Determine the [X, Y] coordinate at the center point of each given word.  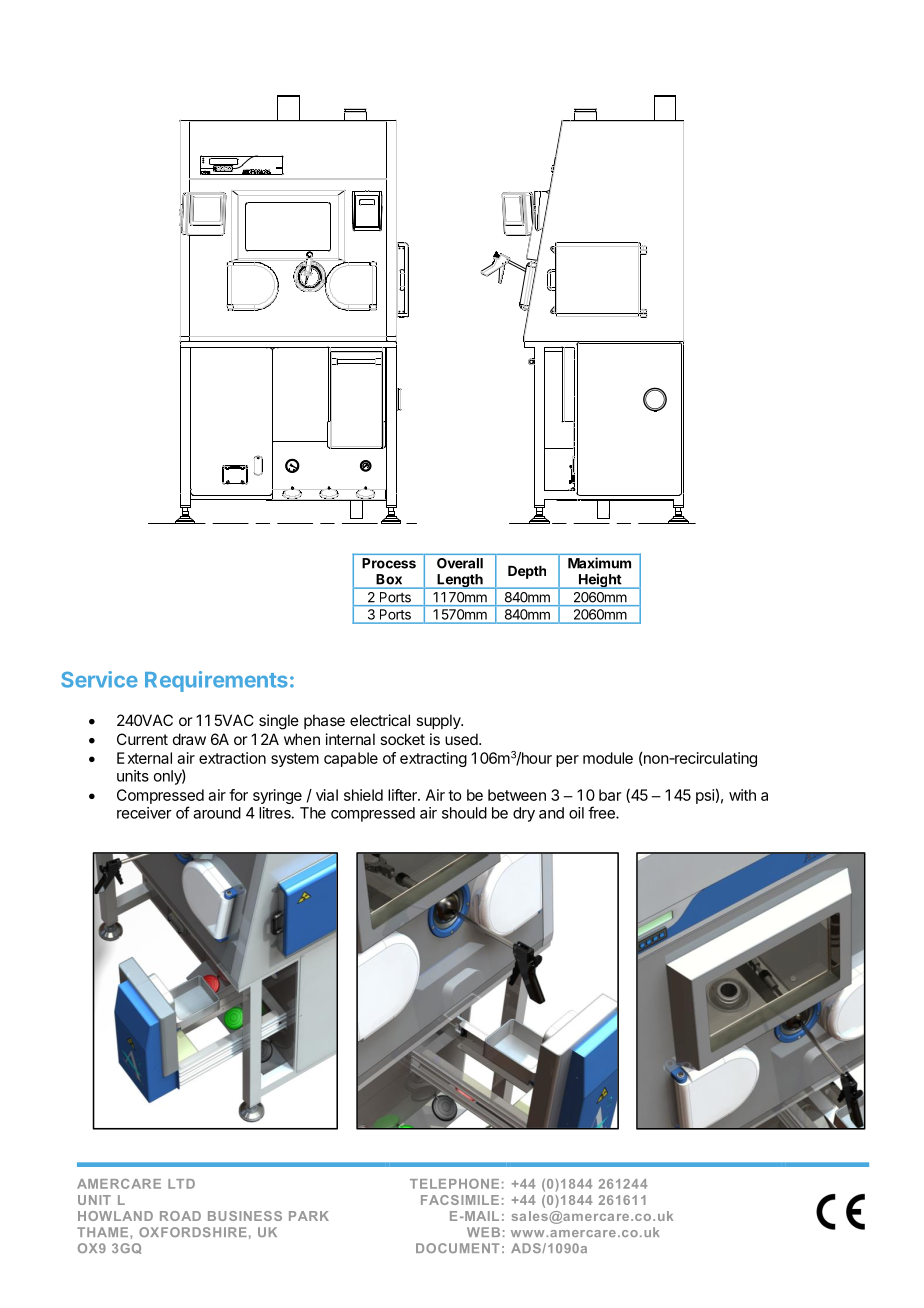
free [602, 812]
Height [600, 581]
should [464, 813]
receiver [144, 813]
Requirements [216, 681]
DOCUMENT [457, 1248]
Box [389, 579]
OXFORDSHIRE [193, 1232]
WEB [483, 1232]
